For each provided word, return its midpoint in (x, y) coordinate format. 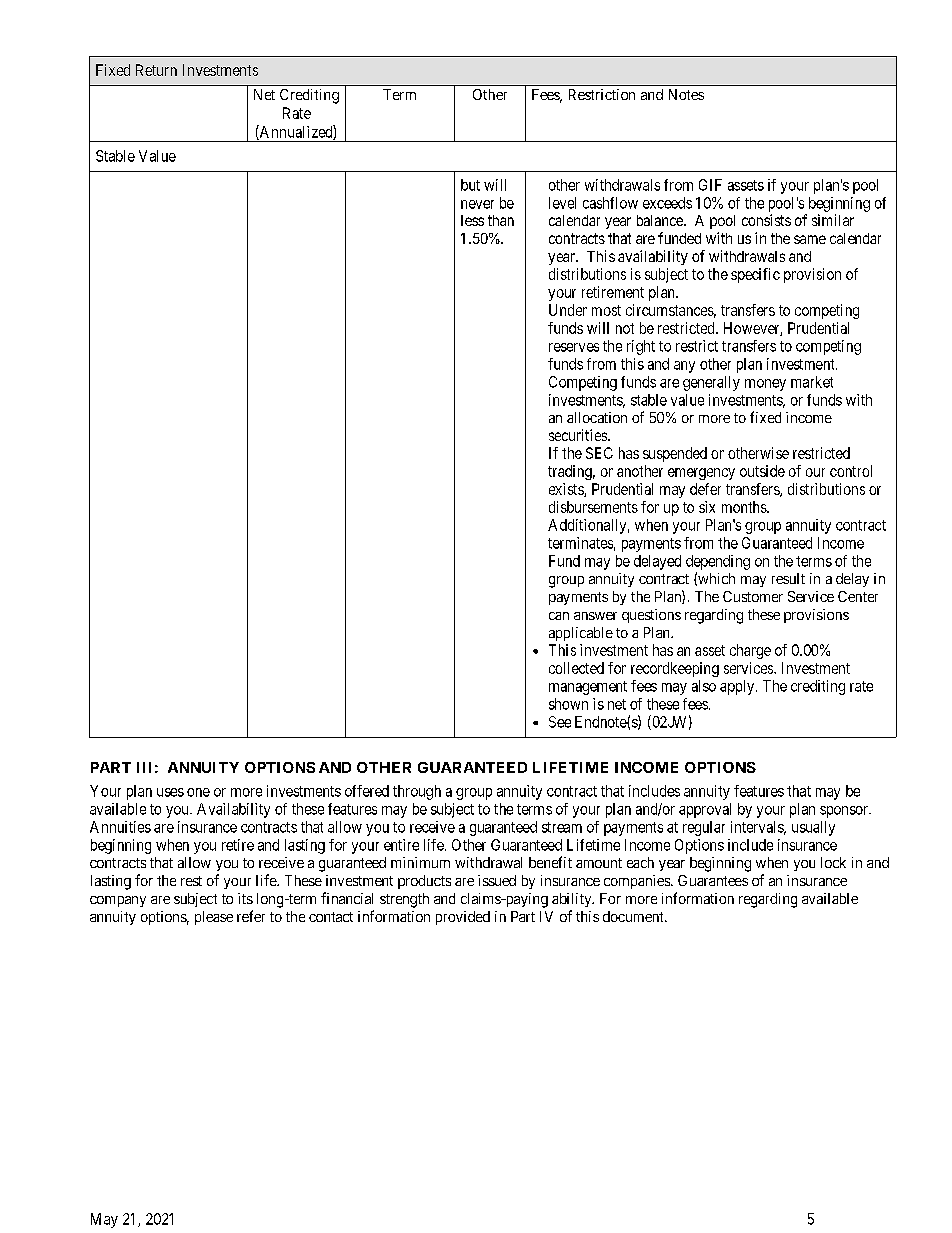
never (477, 204)
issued (497, 880)
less (472, 220)
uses (170, 792)
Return (156, 70)
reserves (574, 347)
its (245, 898)
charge (750, 651)
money (765, 385)
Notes (686, 94)
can (559, 616)
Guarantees (713, 880)
